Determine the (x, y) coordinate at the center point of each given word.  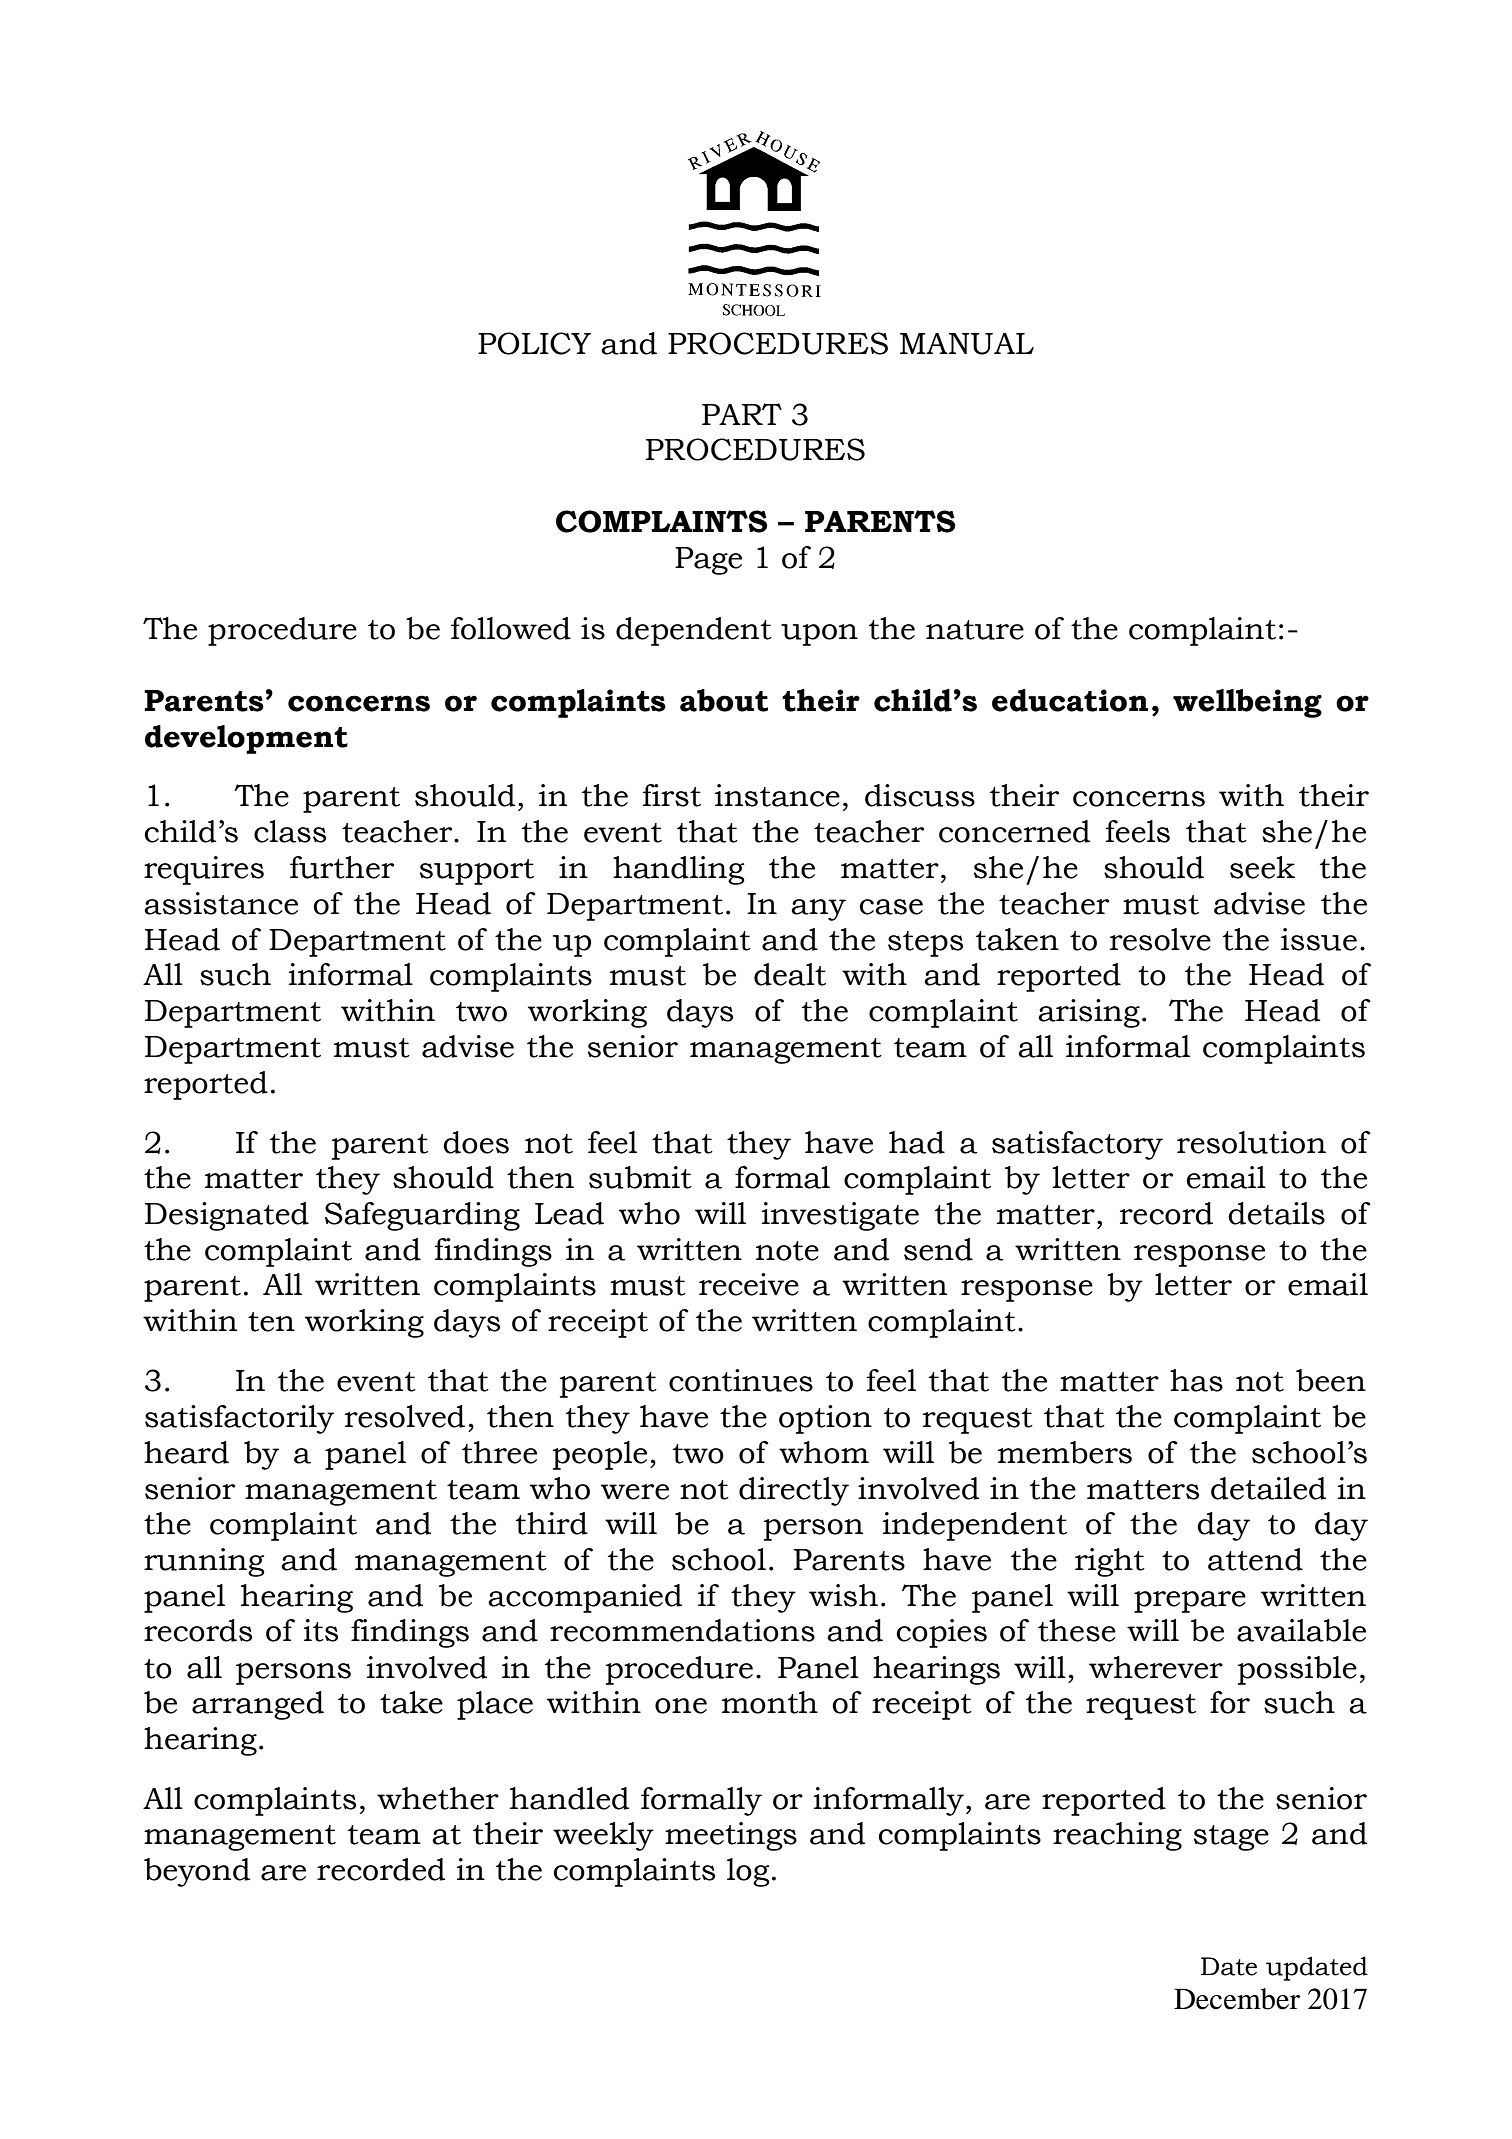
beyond (197, 1872)
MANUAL (967, 344)
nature (975, 630)
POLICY (534, 343)
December (1237, 1999)
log (748, 1872)
